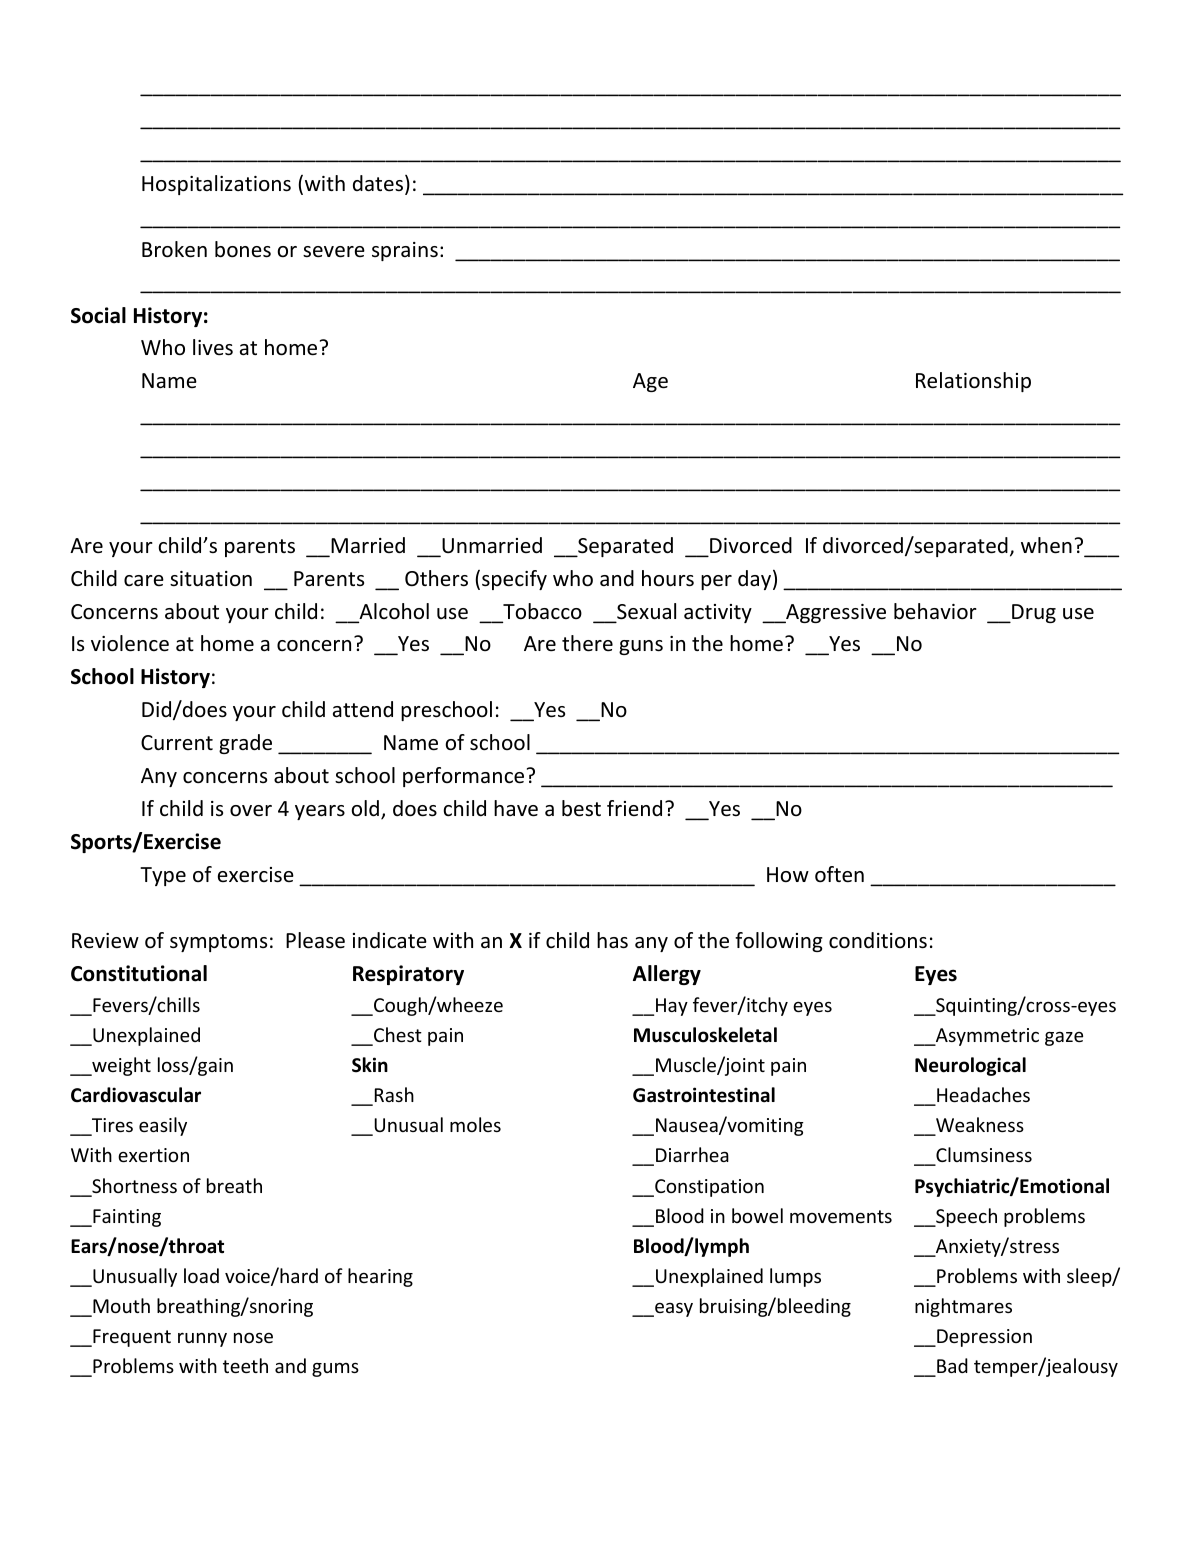 The height and width of the screenshot is (1547, 1195). What do you see at coordinates (380, 1277) in the screenshot?
I see `hearing` at bounding box center [380, 1277].
